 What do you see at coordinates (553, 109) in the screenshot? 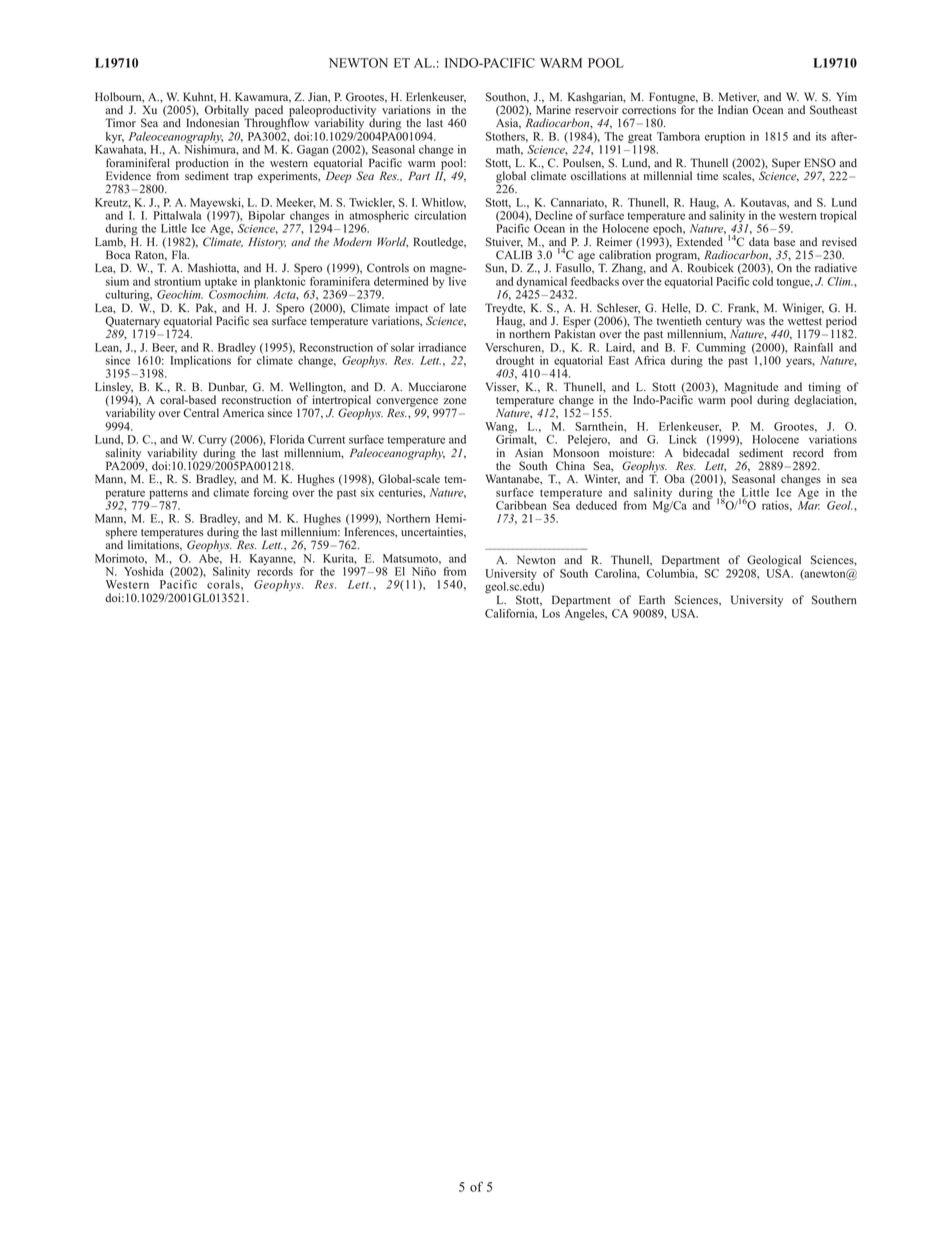
I see `Marine` at bounding box center [553, 109].
